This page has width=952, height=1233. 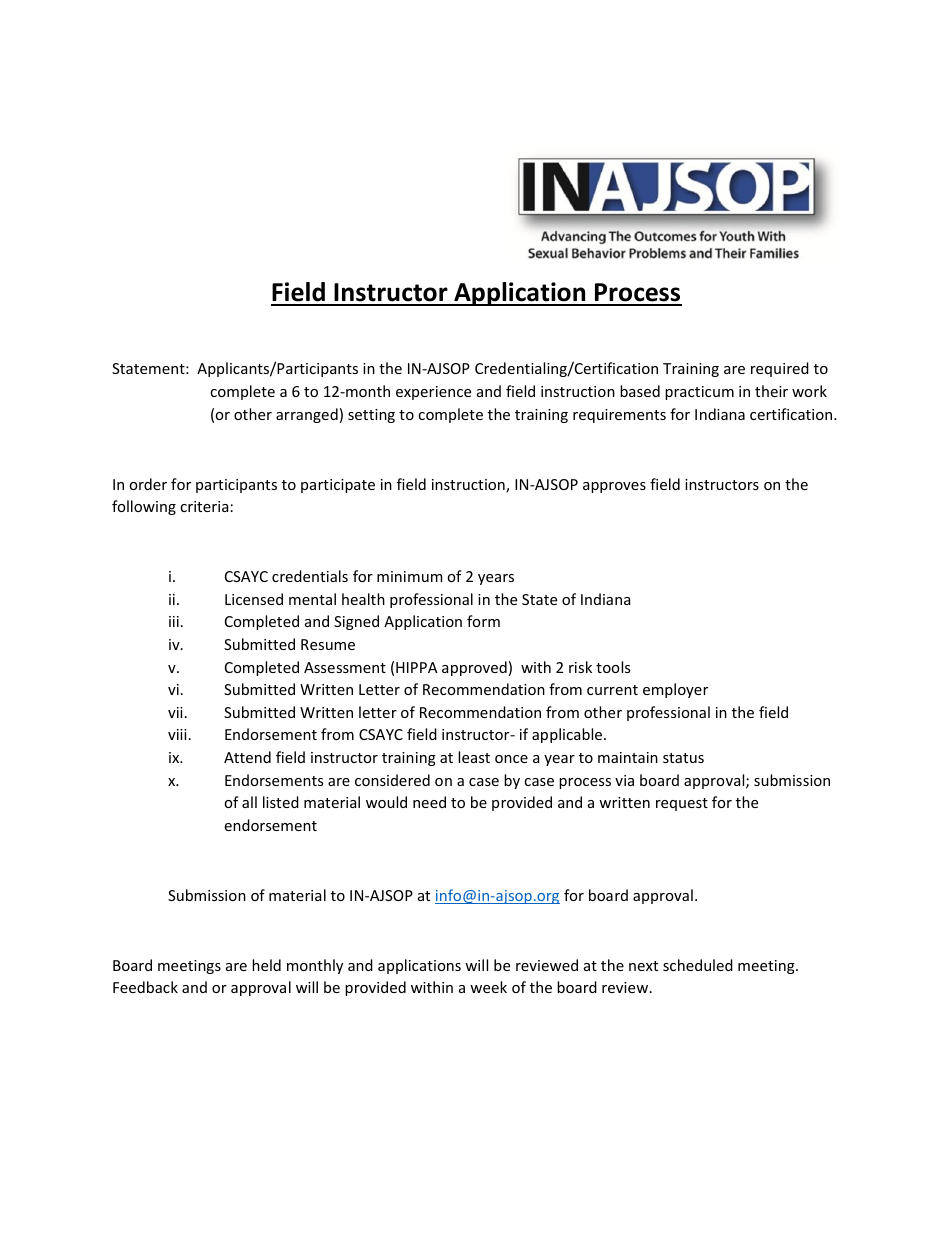 I want to click on employer, so click(x=675, y=690).
